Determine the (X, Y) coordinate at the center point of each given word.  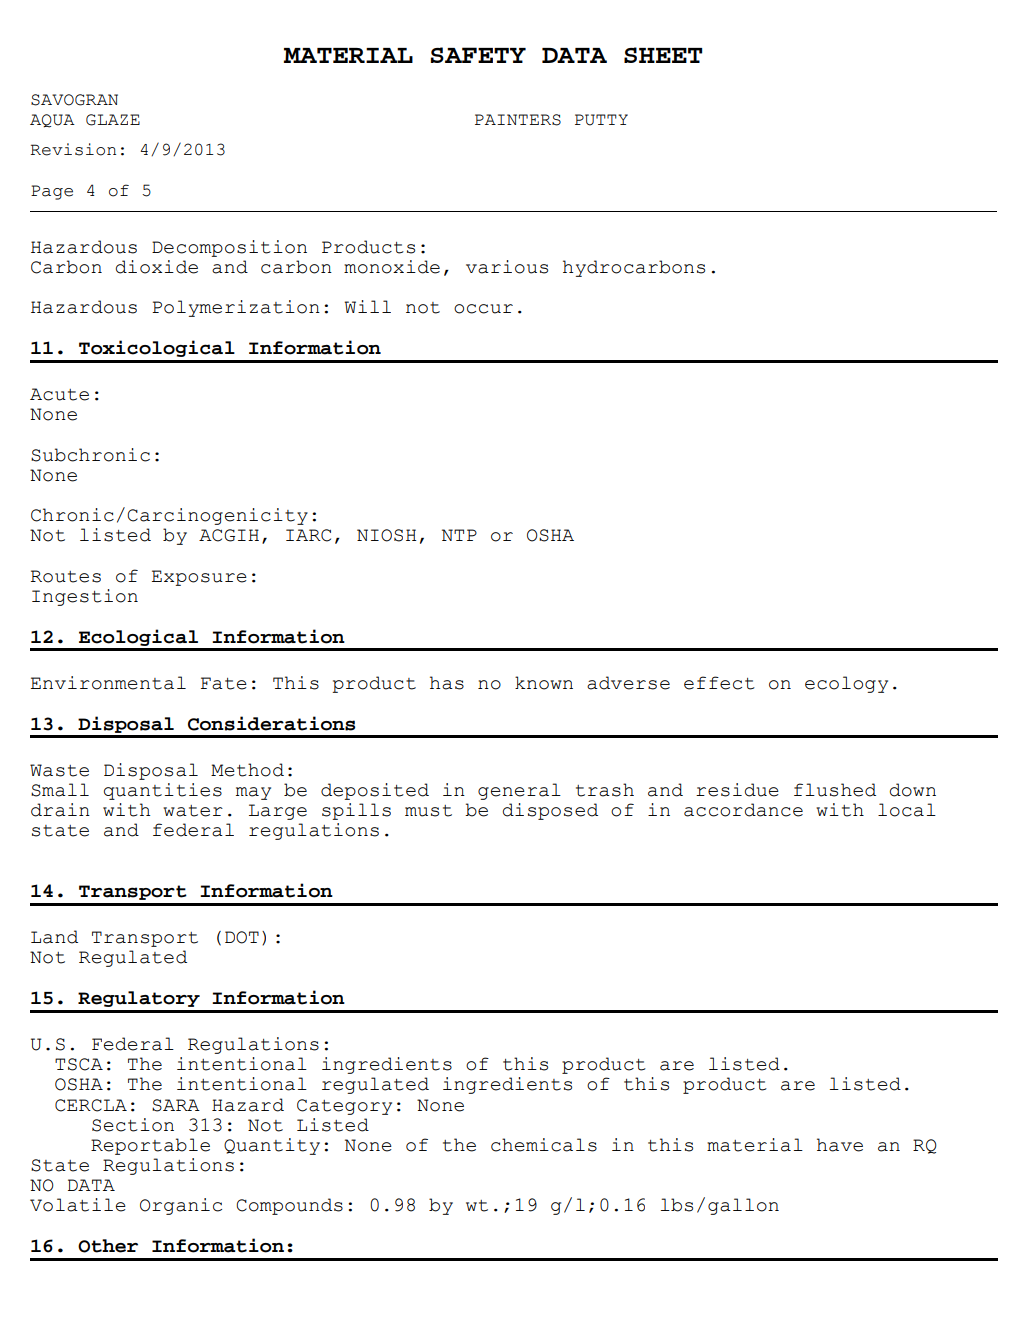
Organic (181, 1206)
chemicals (544, 1145)
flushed (835, 790)
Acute (59, 394)
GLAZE (113, 120)
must (428, 811)
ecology (846, 684)
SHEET (663, 55)
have (840, 1145)
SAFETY (478, 55)
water (193, 811)
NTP (459, 535)
